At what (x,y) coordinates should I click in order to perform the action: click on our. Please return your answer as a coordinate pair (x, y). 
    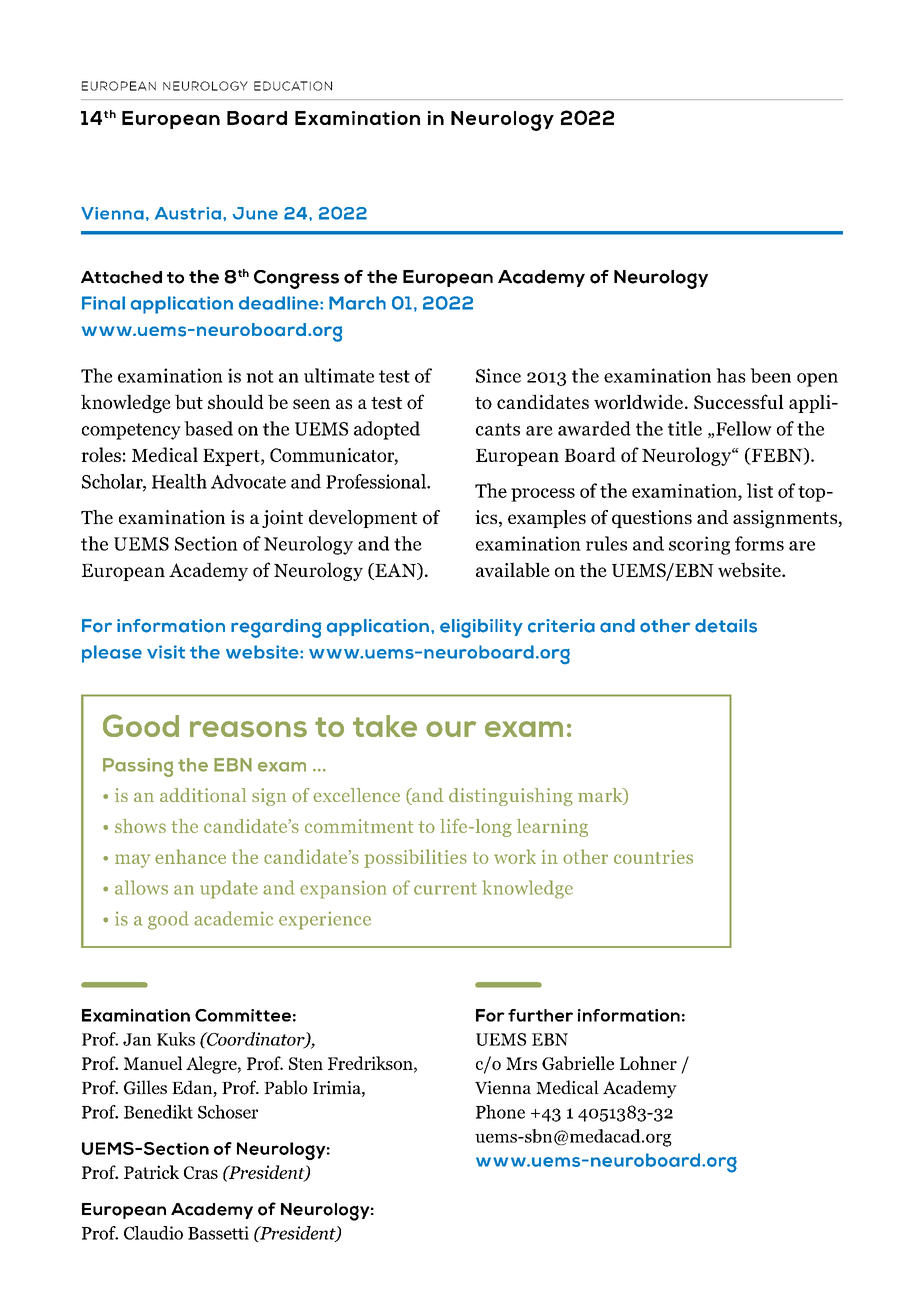
    Looking at the image, I should click on (451, 729).
